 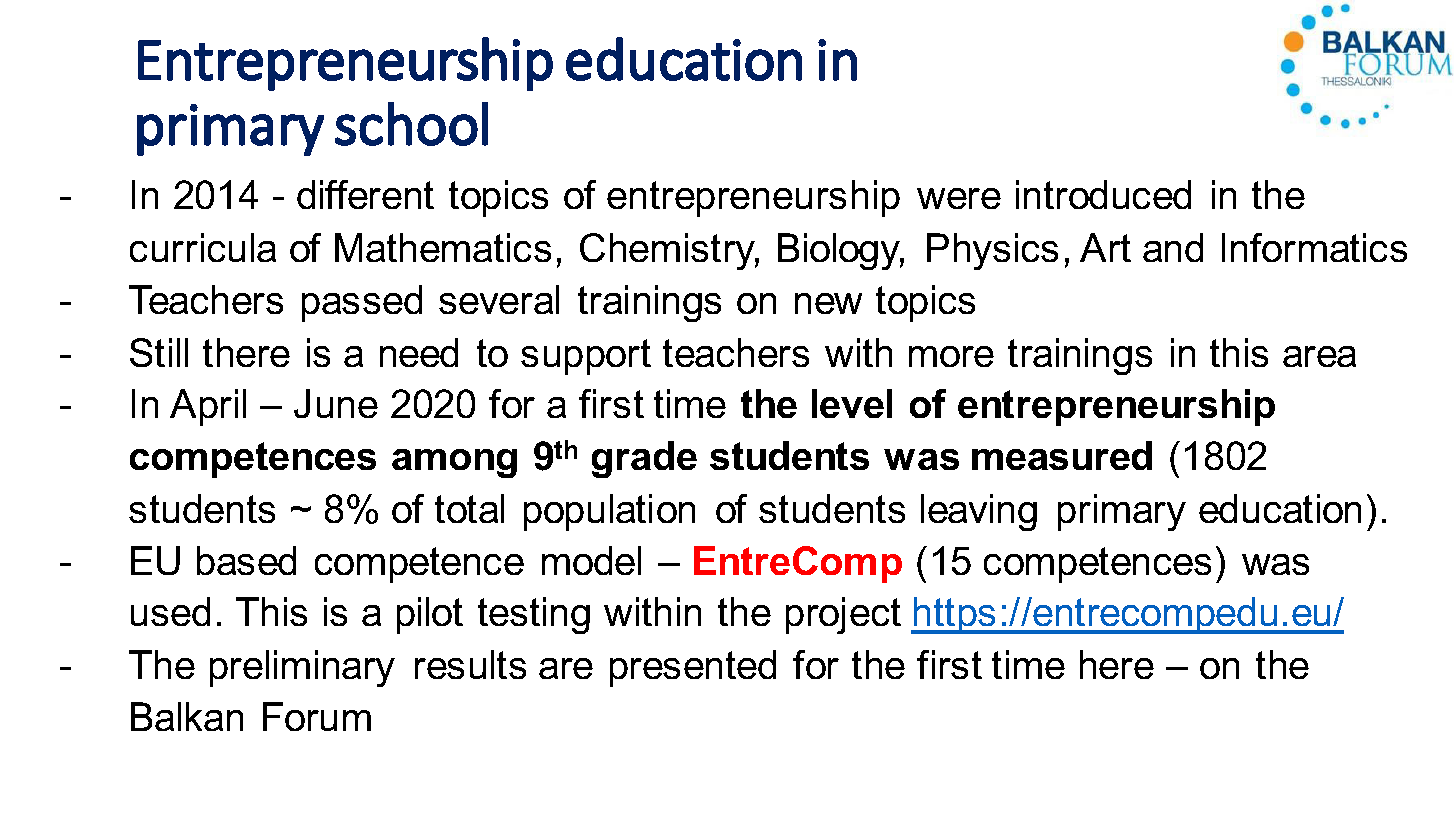 I want to click on school, so click(x=411, y=124).
